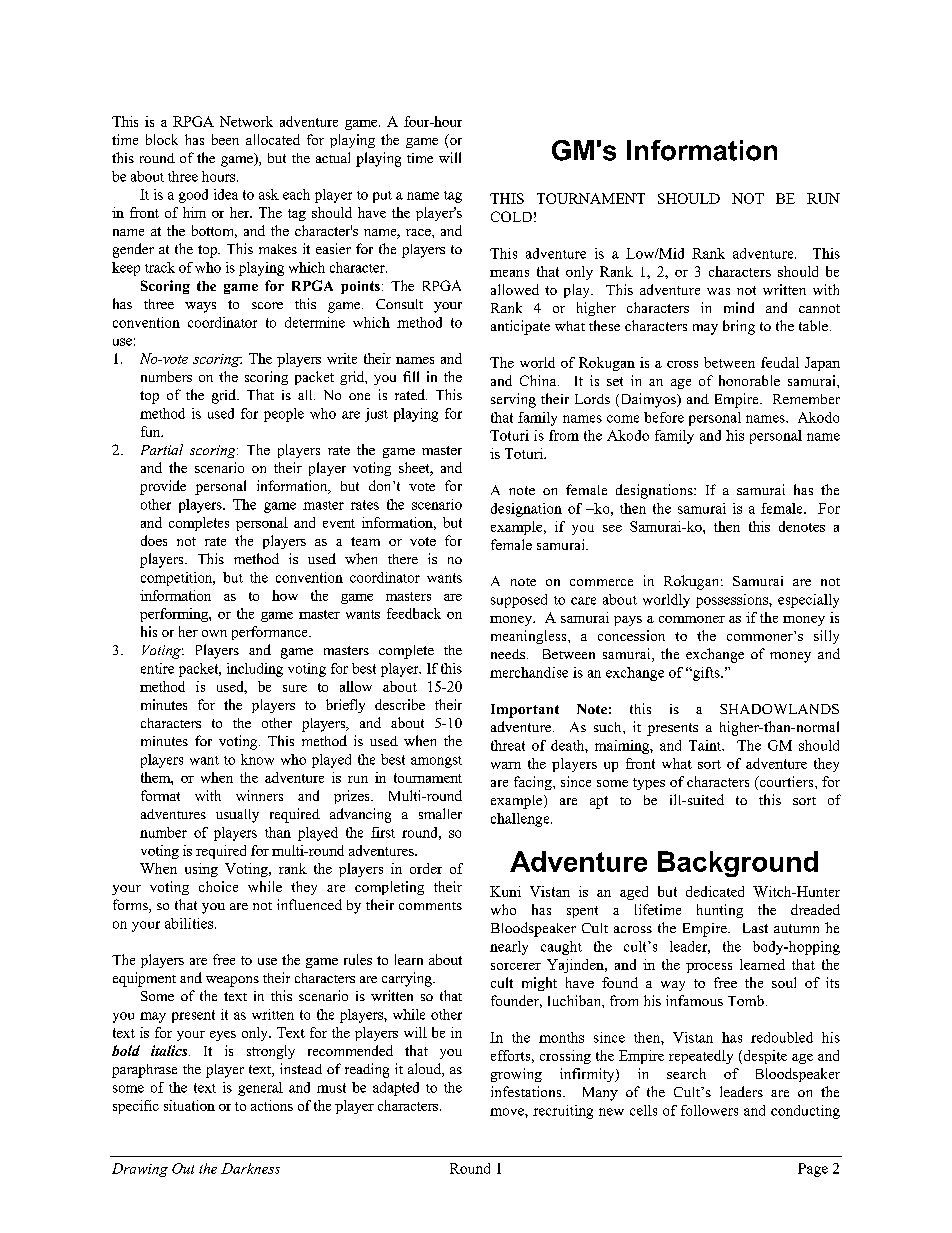 The height and width of the page is (1233, 952). Describe the element at coordinates (189, 1105) in the page. I see `situation` at that location.
